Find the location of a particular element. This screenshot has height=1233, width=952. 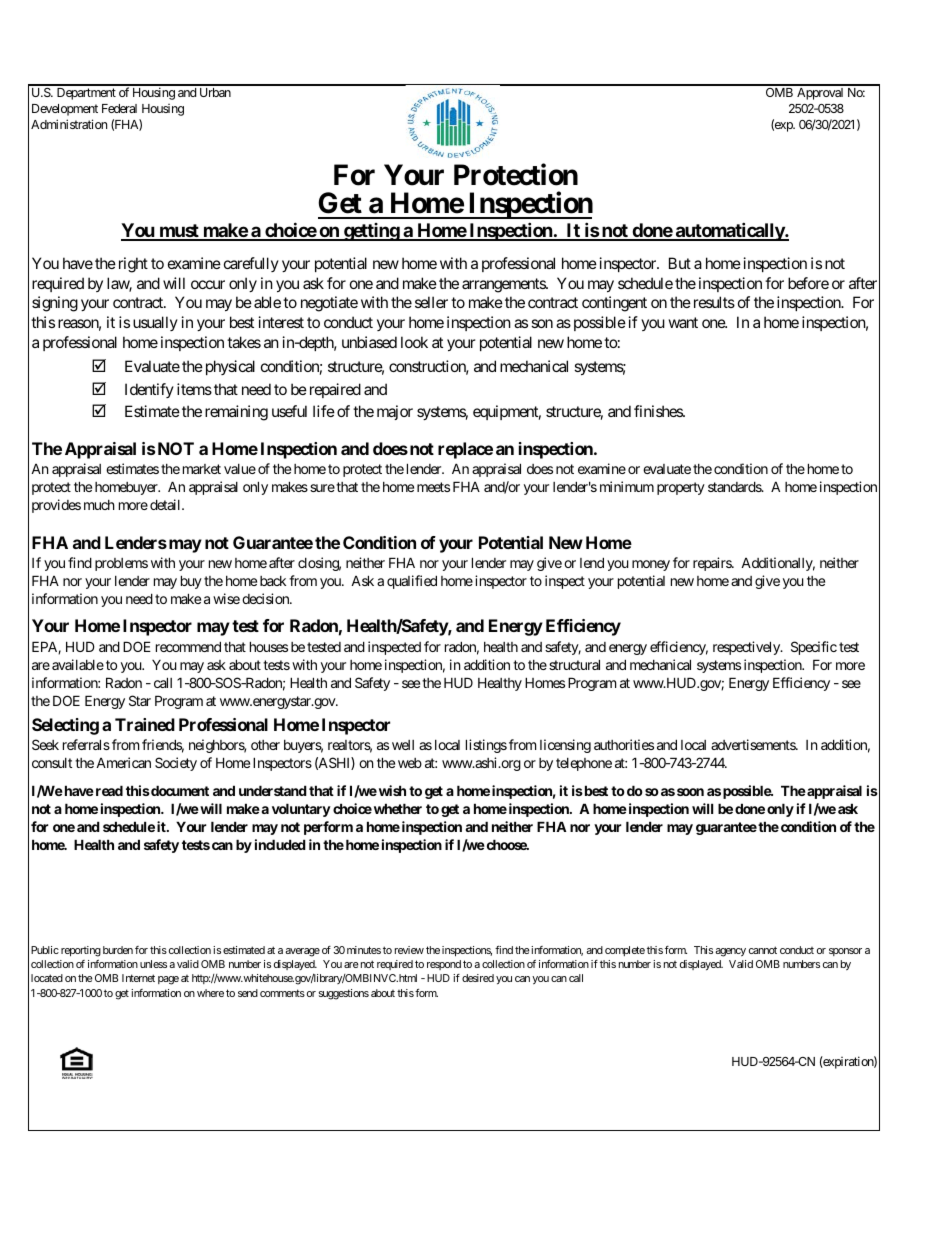

well is located at coordinates (403, 745).
